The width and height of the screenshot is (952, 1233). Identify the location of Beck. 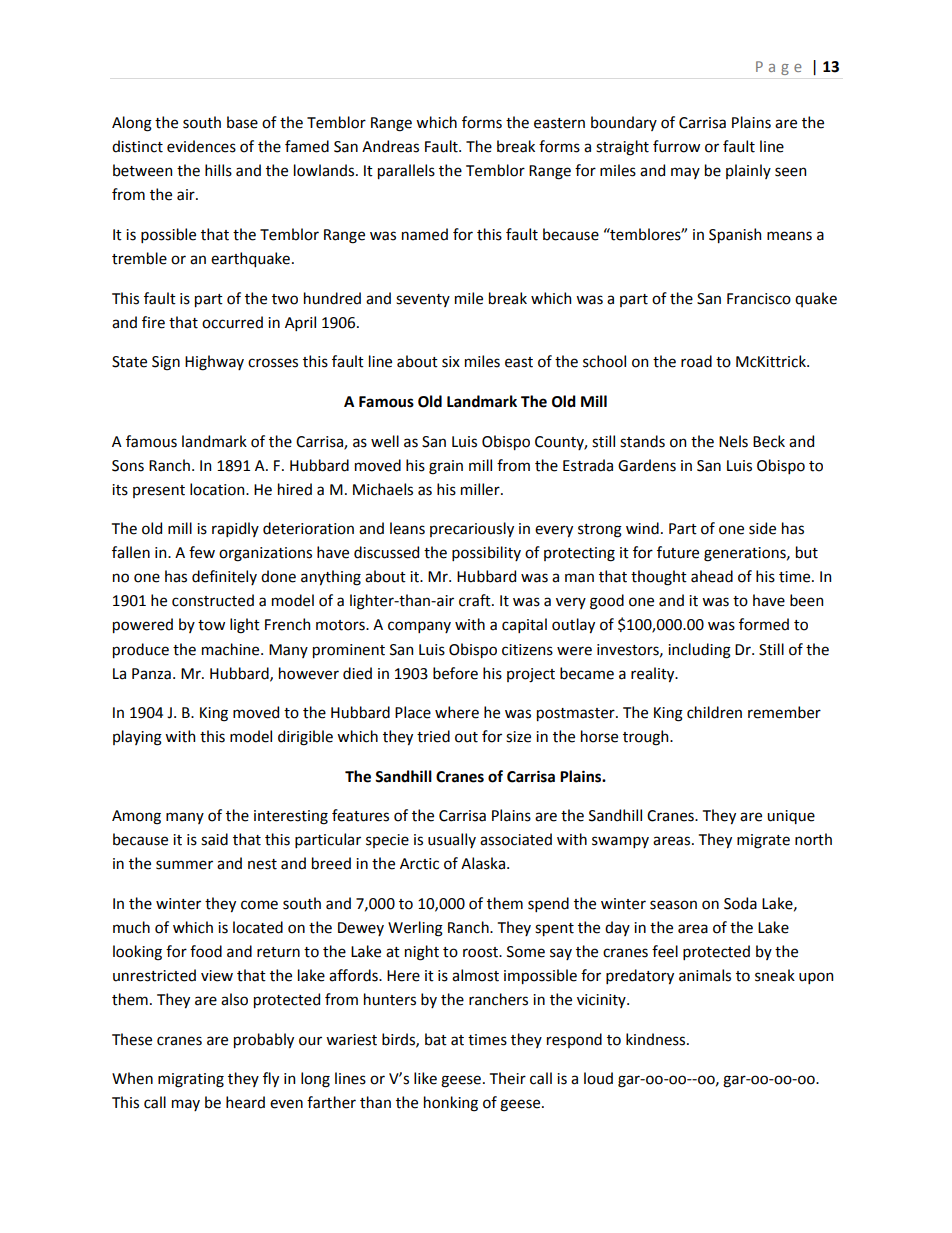
(769, 441).
